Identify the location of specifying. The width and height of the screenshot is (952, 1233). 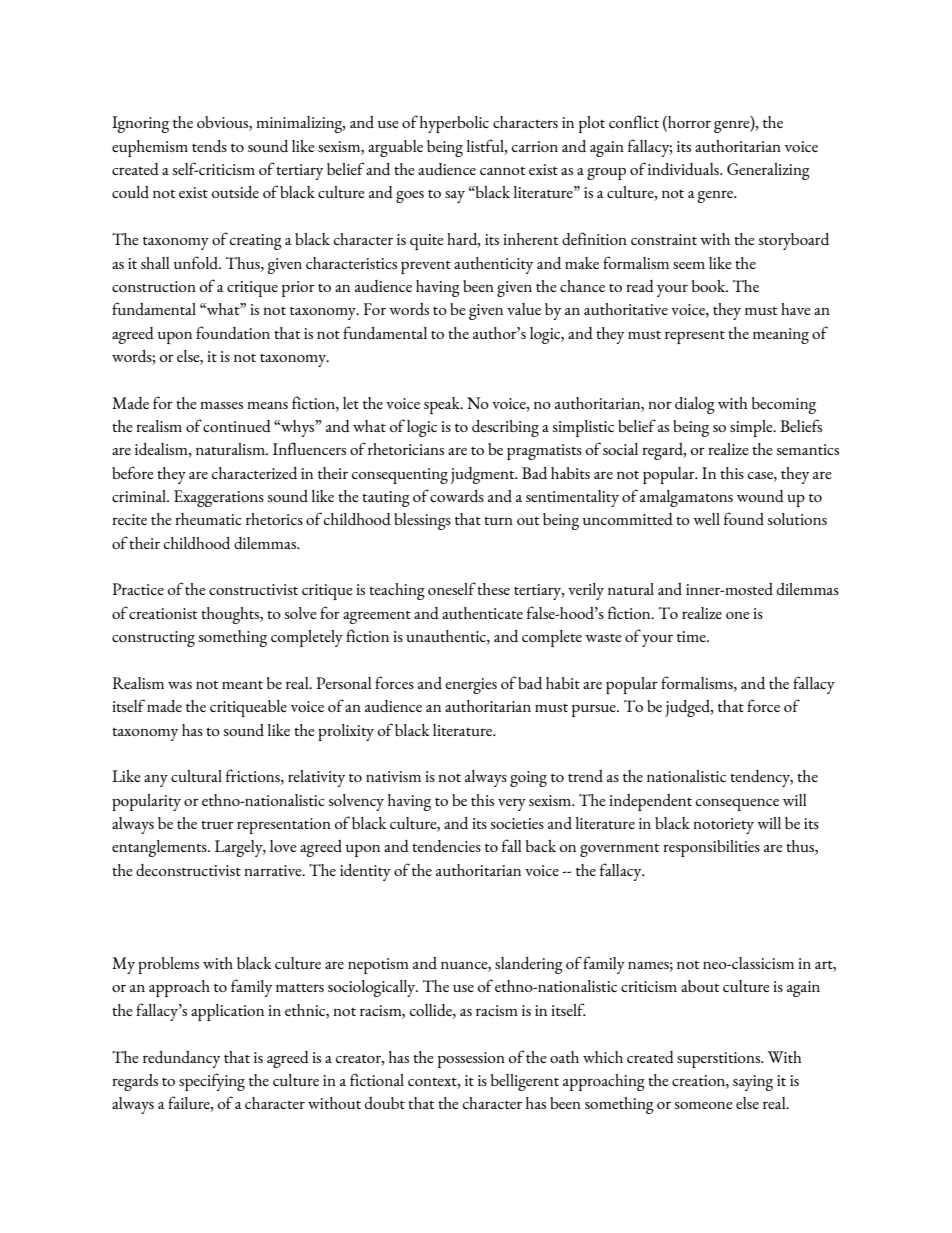
(212, 1082).
